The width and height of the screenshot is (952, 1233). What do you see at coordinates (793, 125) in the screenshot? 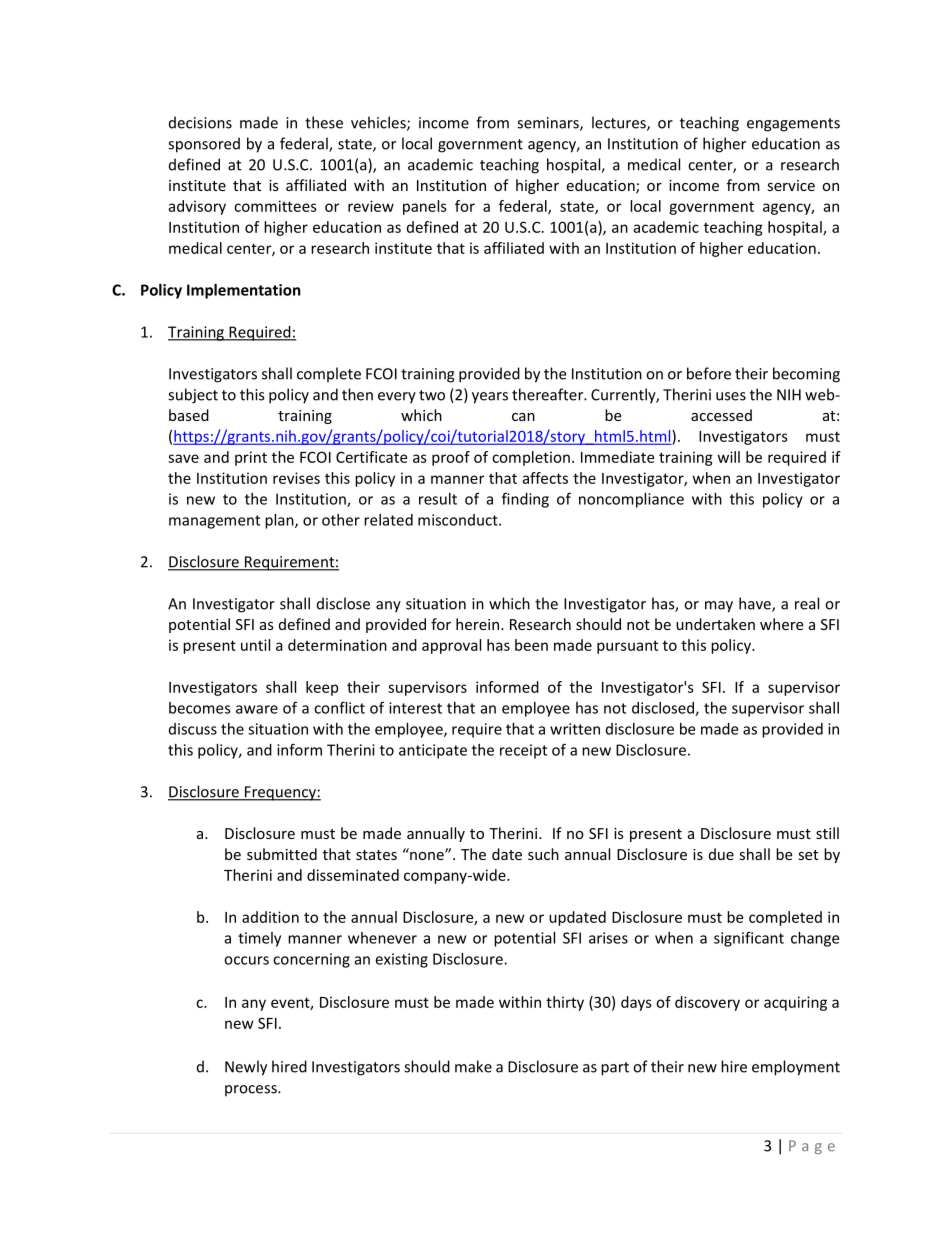
I see `engagements` at bounding box center [793, 125].
